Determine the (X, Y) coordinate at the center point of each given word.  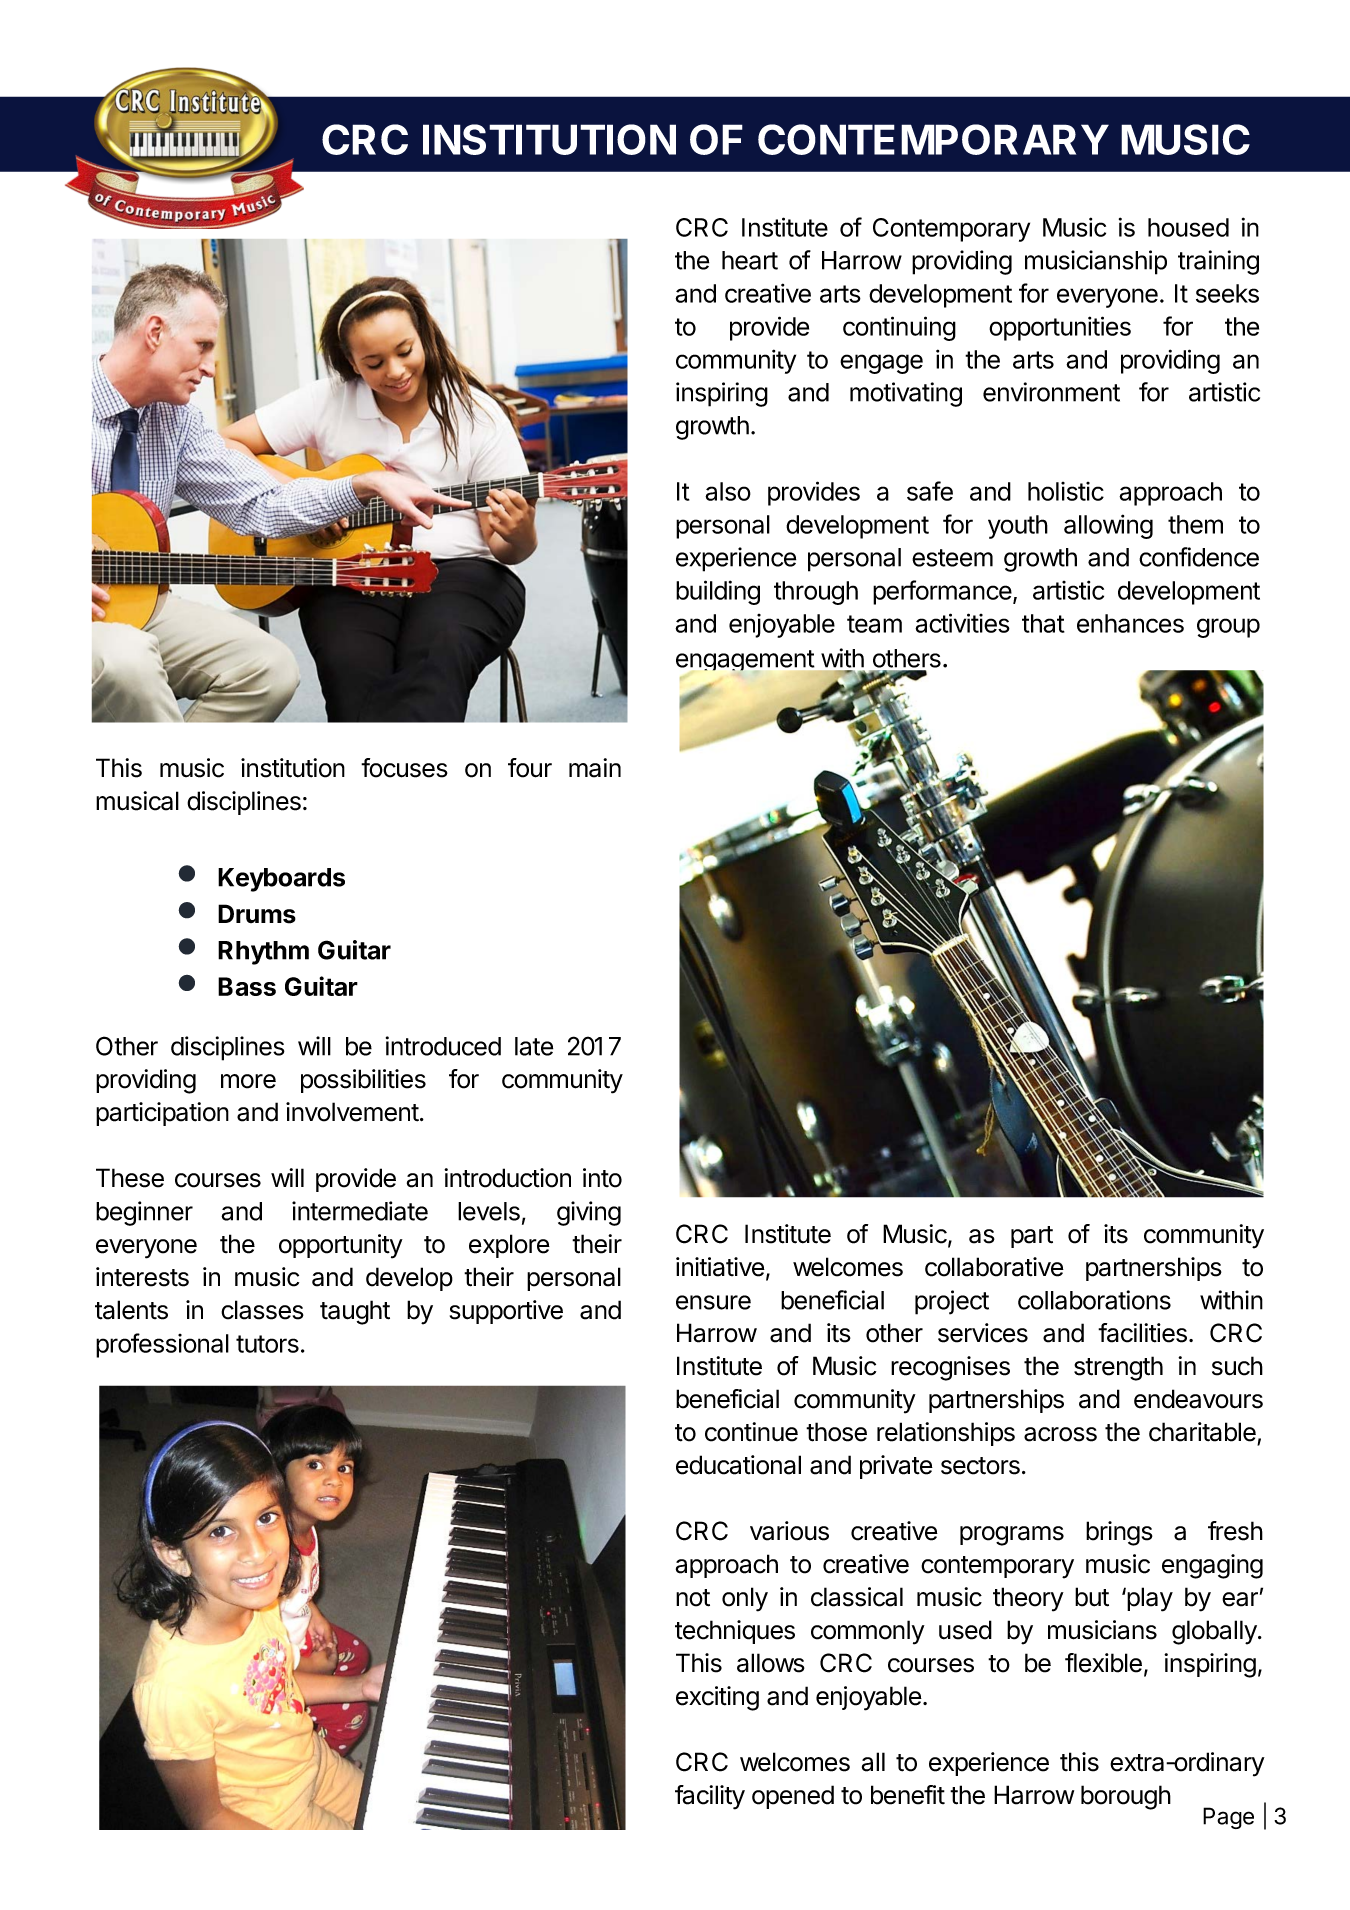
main (595, 768)
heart (750, 260)
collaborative (994, 1267)
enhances (1130, 623)
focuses (404, 768)
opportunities (1060, 328)
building (718, 592)
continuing (899, 328)
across (1060, 1434)
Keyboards (281, 880)
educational (738, 1465)
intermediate (360, 1211)
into (602, 1178)
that (1043, 623)
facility (710, 1797)
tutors (267, 1344)
